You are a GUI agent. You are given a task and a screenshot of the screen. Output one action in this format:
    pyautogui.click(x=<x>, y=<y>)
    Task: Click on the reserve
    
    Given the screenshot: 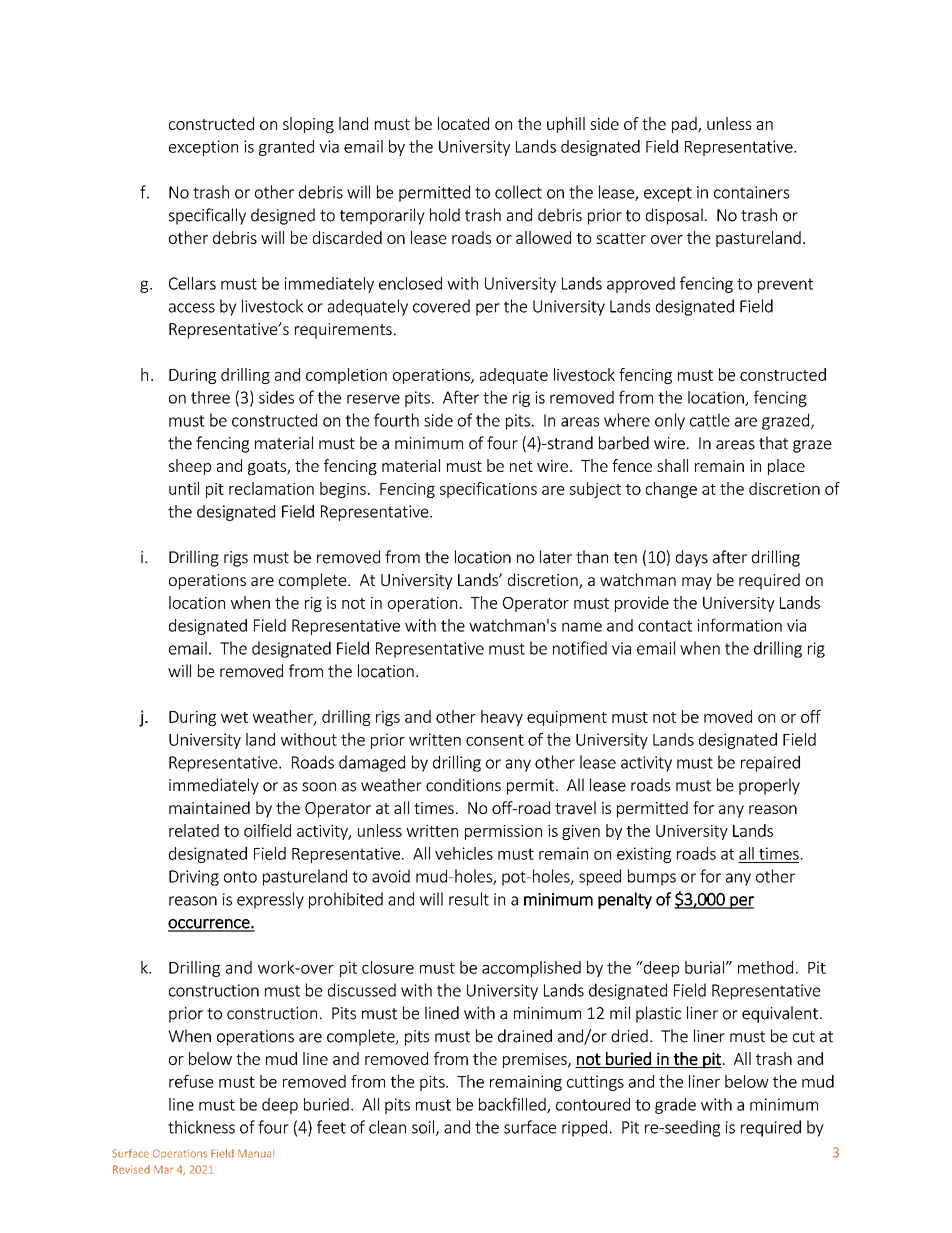 What is the action you would take?
    pyautogui.click(x=373, y=399)
